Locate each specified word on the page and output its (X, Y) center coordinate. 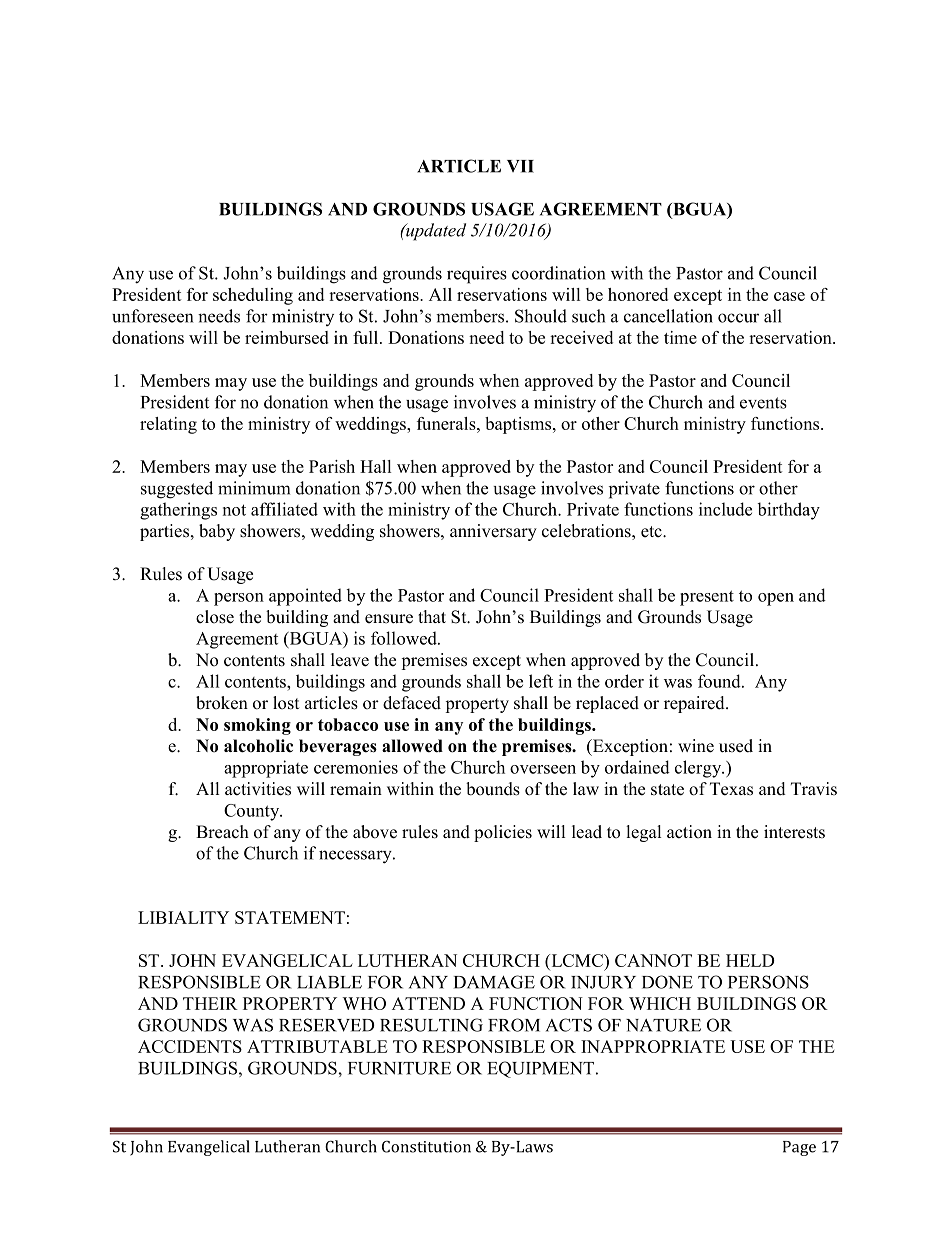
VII (520, 166)
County (253, 812)
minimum (254, 488)
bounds (493, 789)
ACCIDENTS (190, 1046)
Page (799, 1148)
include (725, 509)
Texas (731, 789)
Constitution (426, 1147)
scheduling (253, 296)
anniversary (493, 532)
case (789, 296)
